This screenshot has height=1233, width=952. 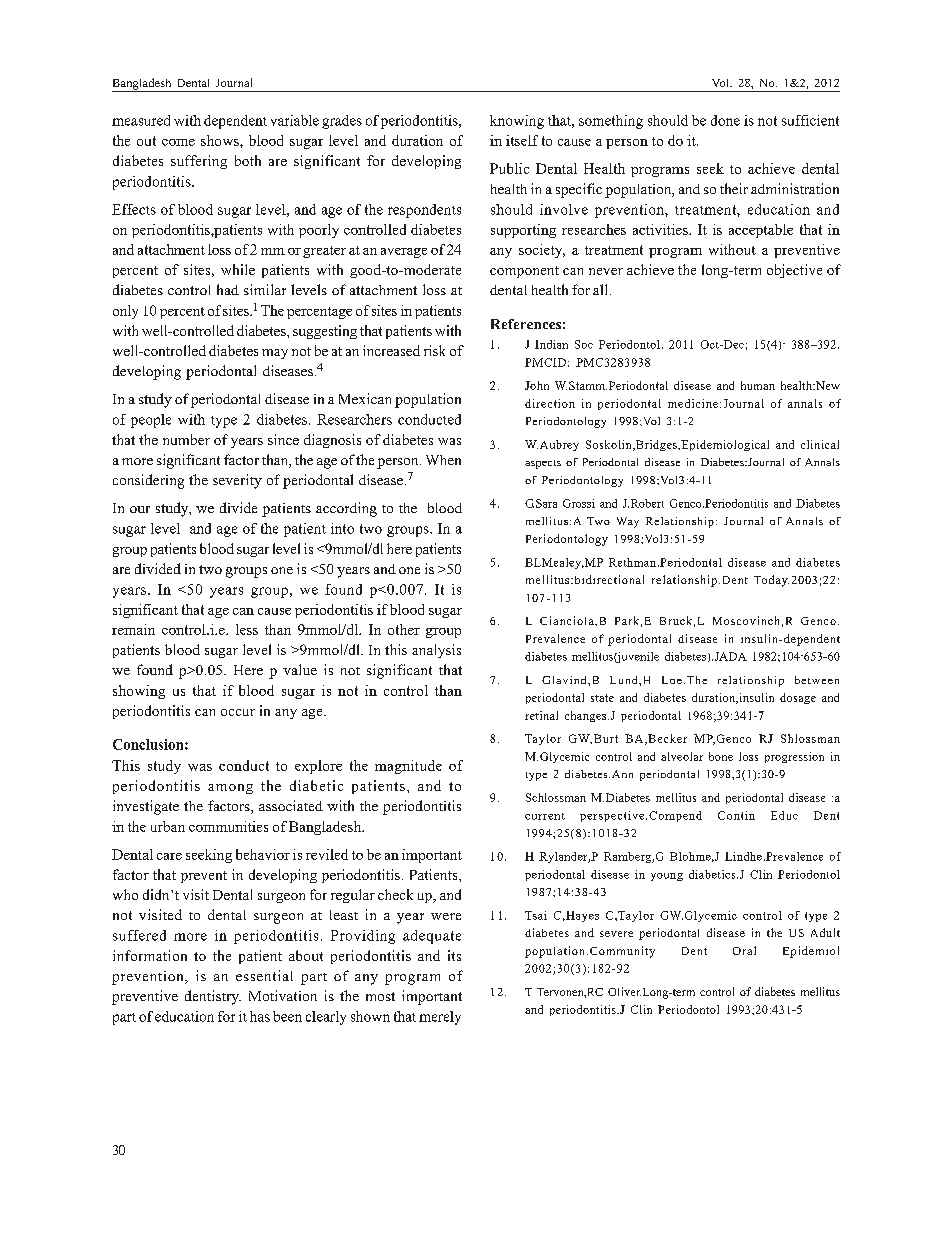 What do you see at coordinates (628, 522) in the screenshot?
I see `Way` at bounding box center [628, 522].
